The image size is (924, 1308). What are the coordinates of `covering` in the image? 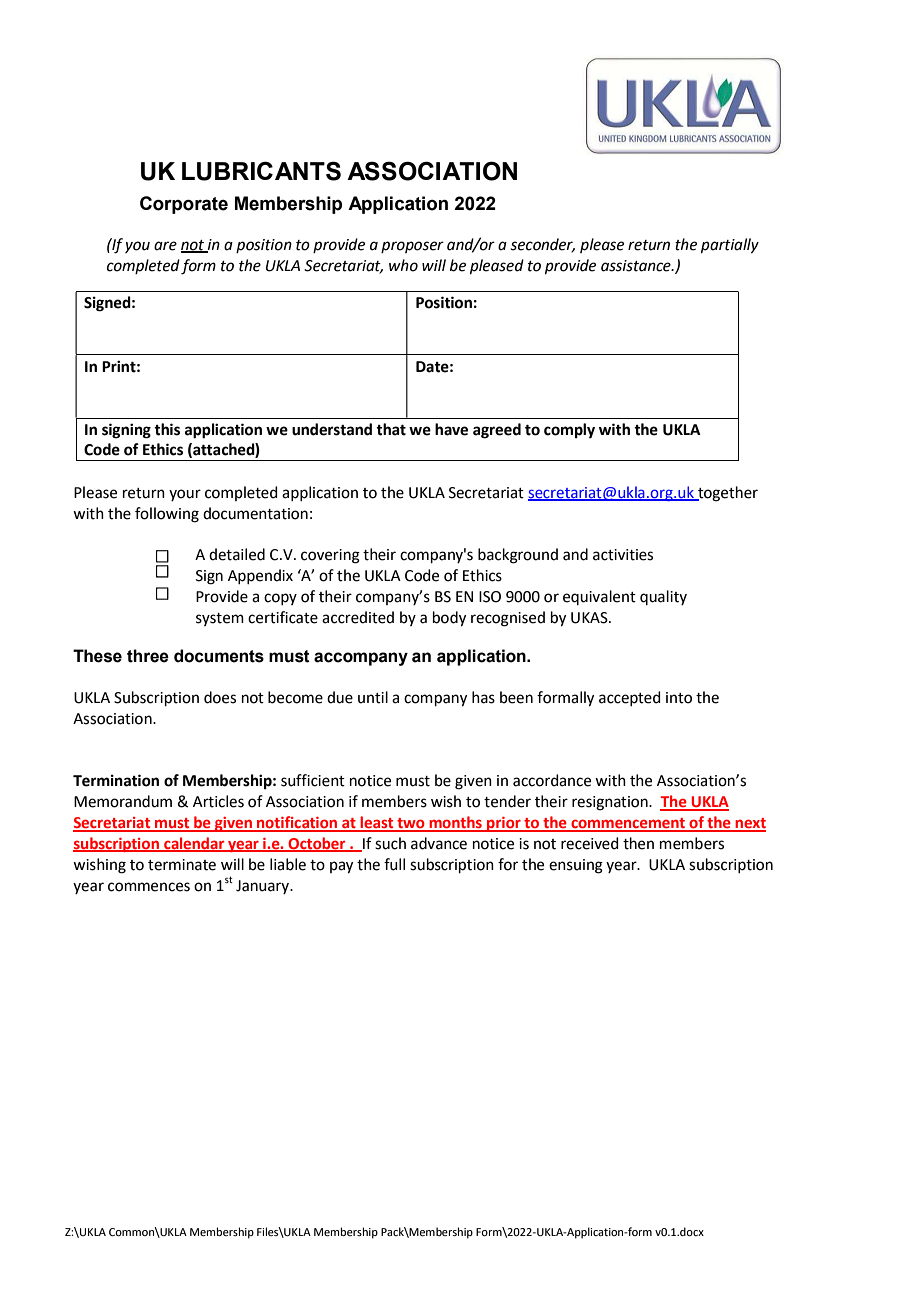 It's located at (330, 556).
